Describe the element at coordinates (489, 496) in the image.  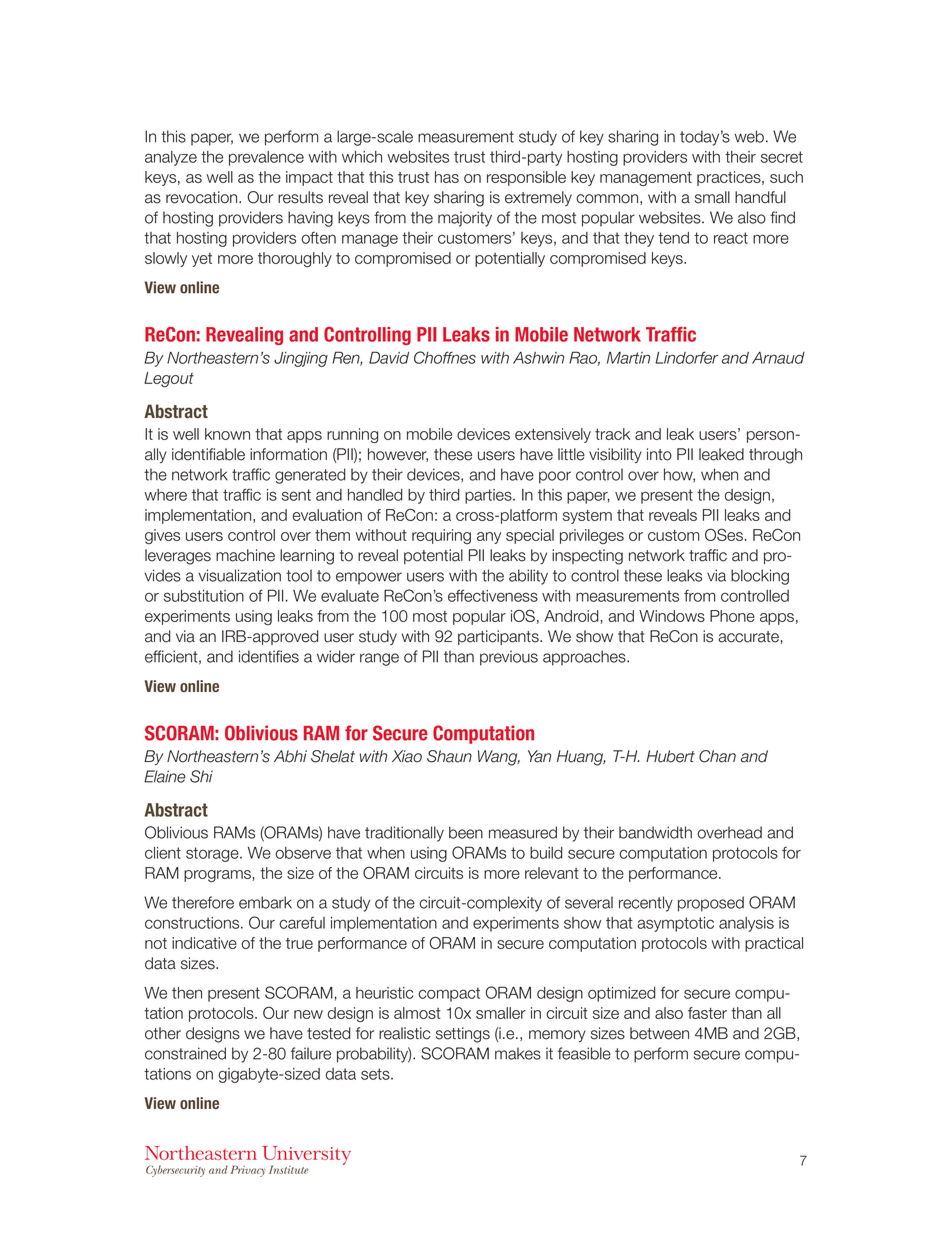
I see `parties` at that location.
